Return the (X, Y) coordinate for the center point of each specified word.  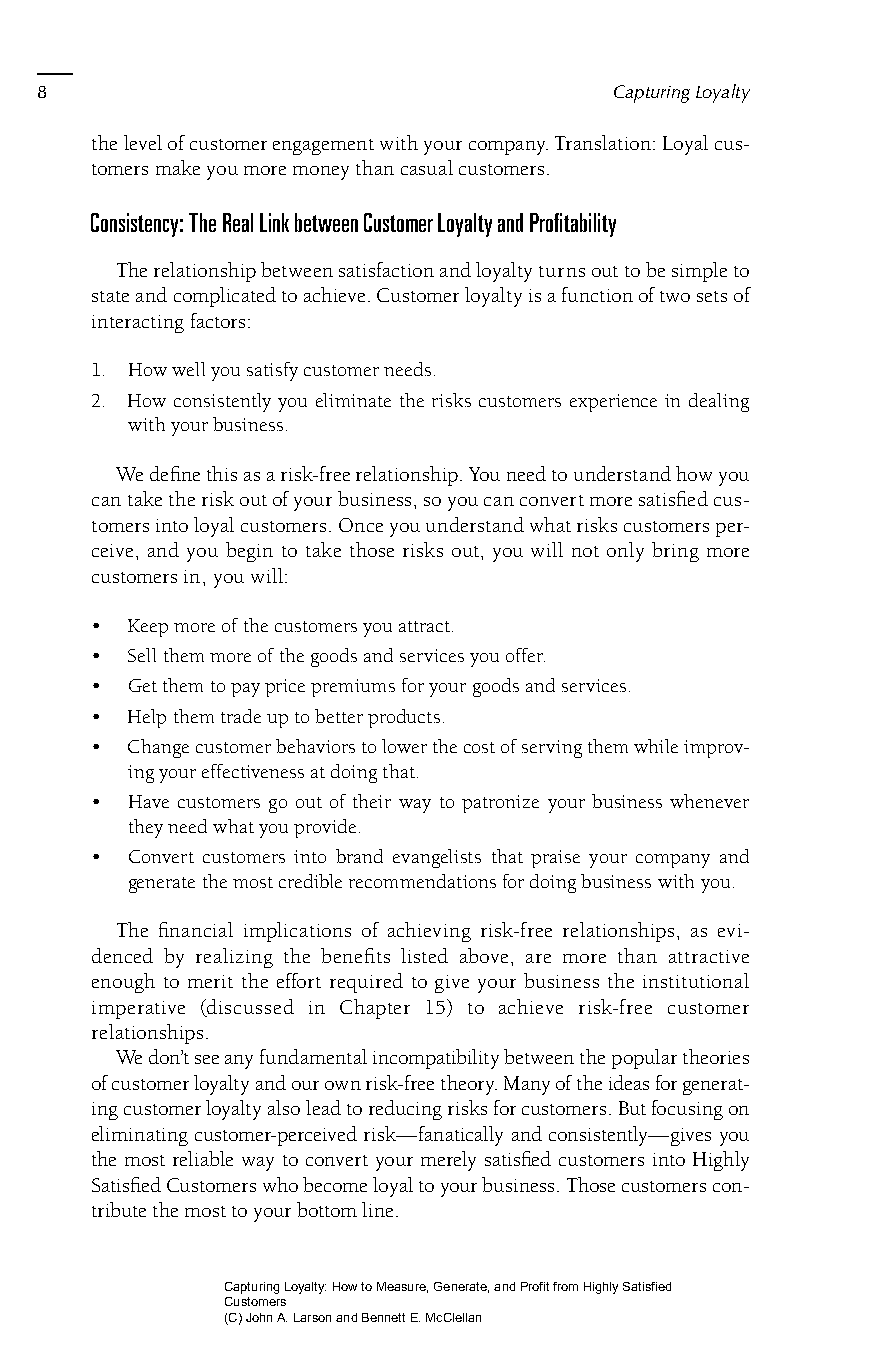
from (565, 1286)
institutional (696, 980)
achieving (429, 932)
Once (361, 525)
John (259, 1317)
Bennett (383, 1317)
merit (210, 981)
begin (249, 552)
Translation (603, 142)
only (625, 552)
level (143, 142)
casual (427, 167)
